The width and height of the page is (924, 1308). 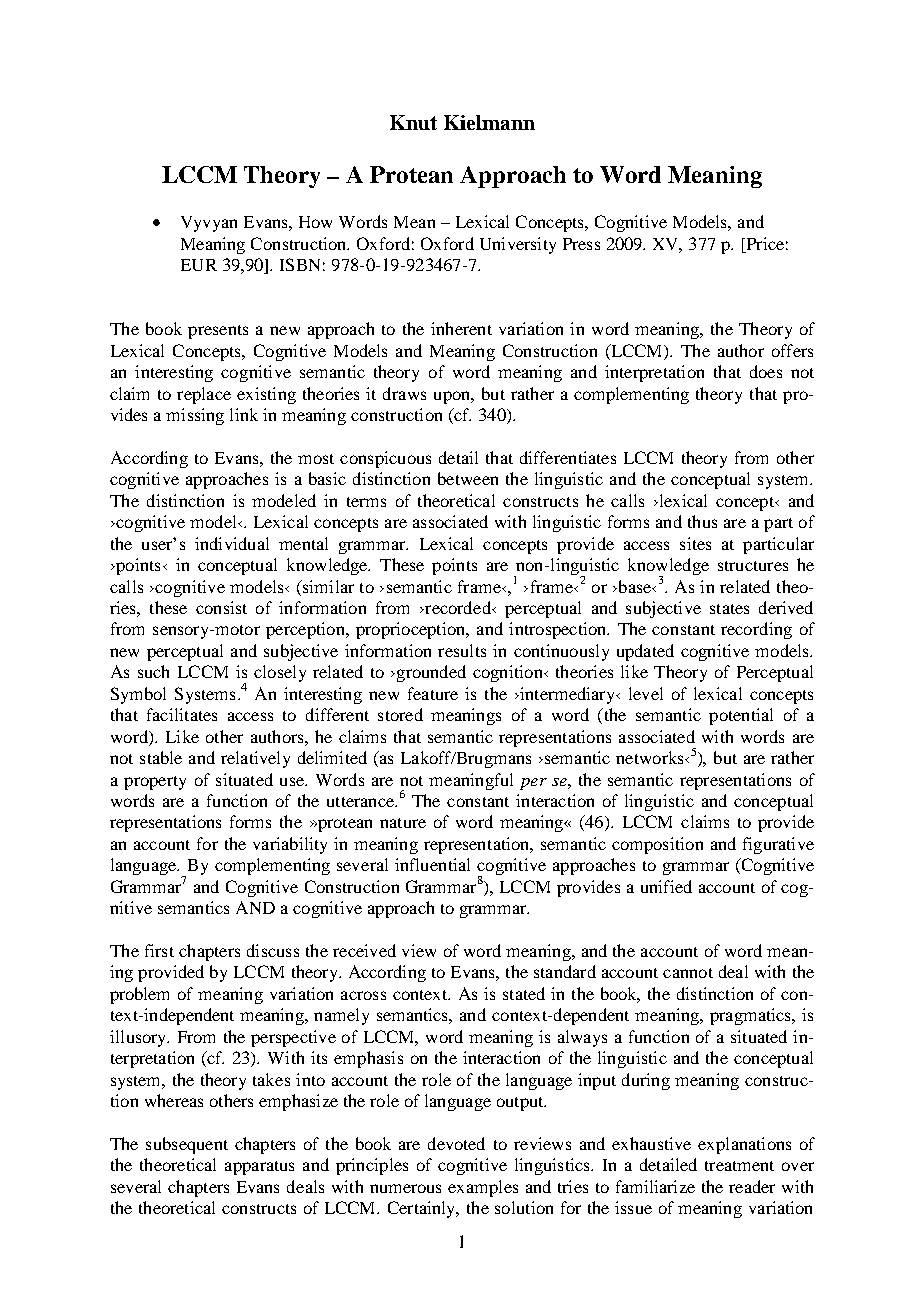 What do you see at coordinates (739, 1166) in the page?
I see `treatment` at bounding box center [739, 1166].
